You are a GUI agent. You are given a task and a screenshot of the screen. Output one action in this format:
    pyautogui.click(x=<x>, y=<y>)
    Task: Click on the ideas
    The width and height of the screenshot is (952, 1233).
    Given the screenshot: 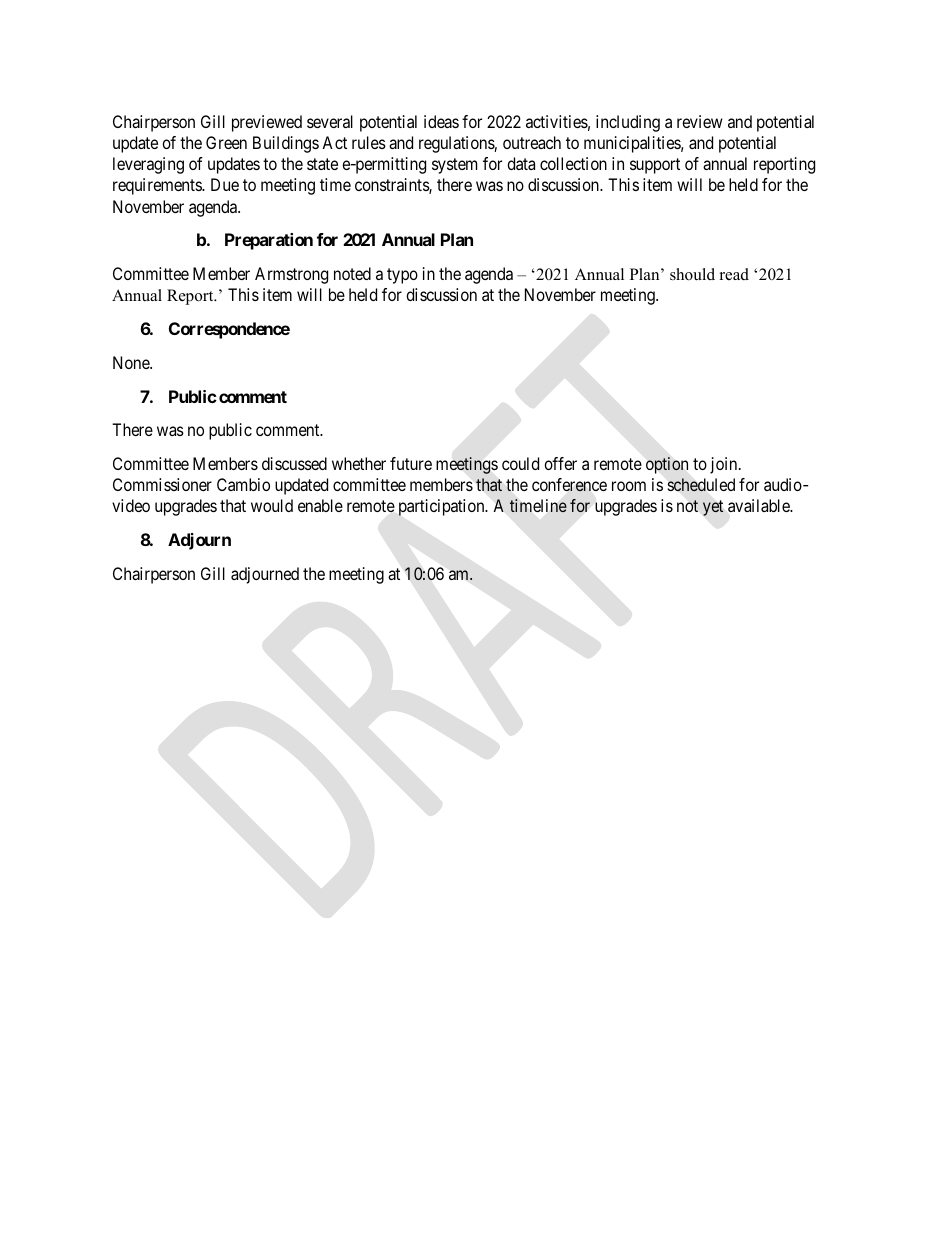 What is the action you would take?
    pyautogui.click(x=441, y=121)
